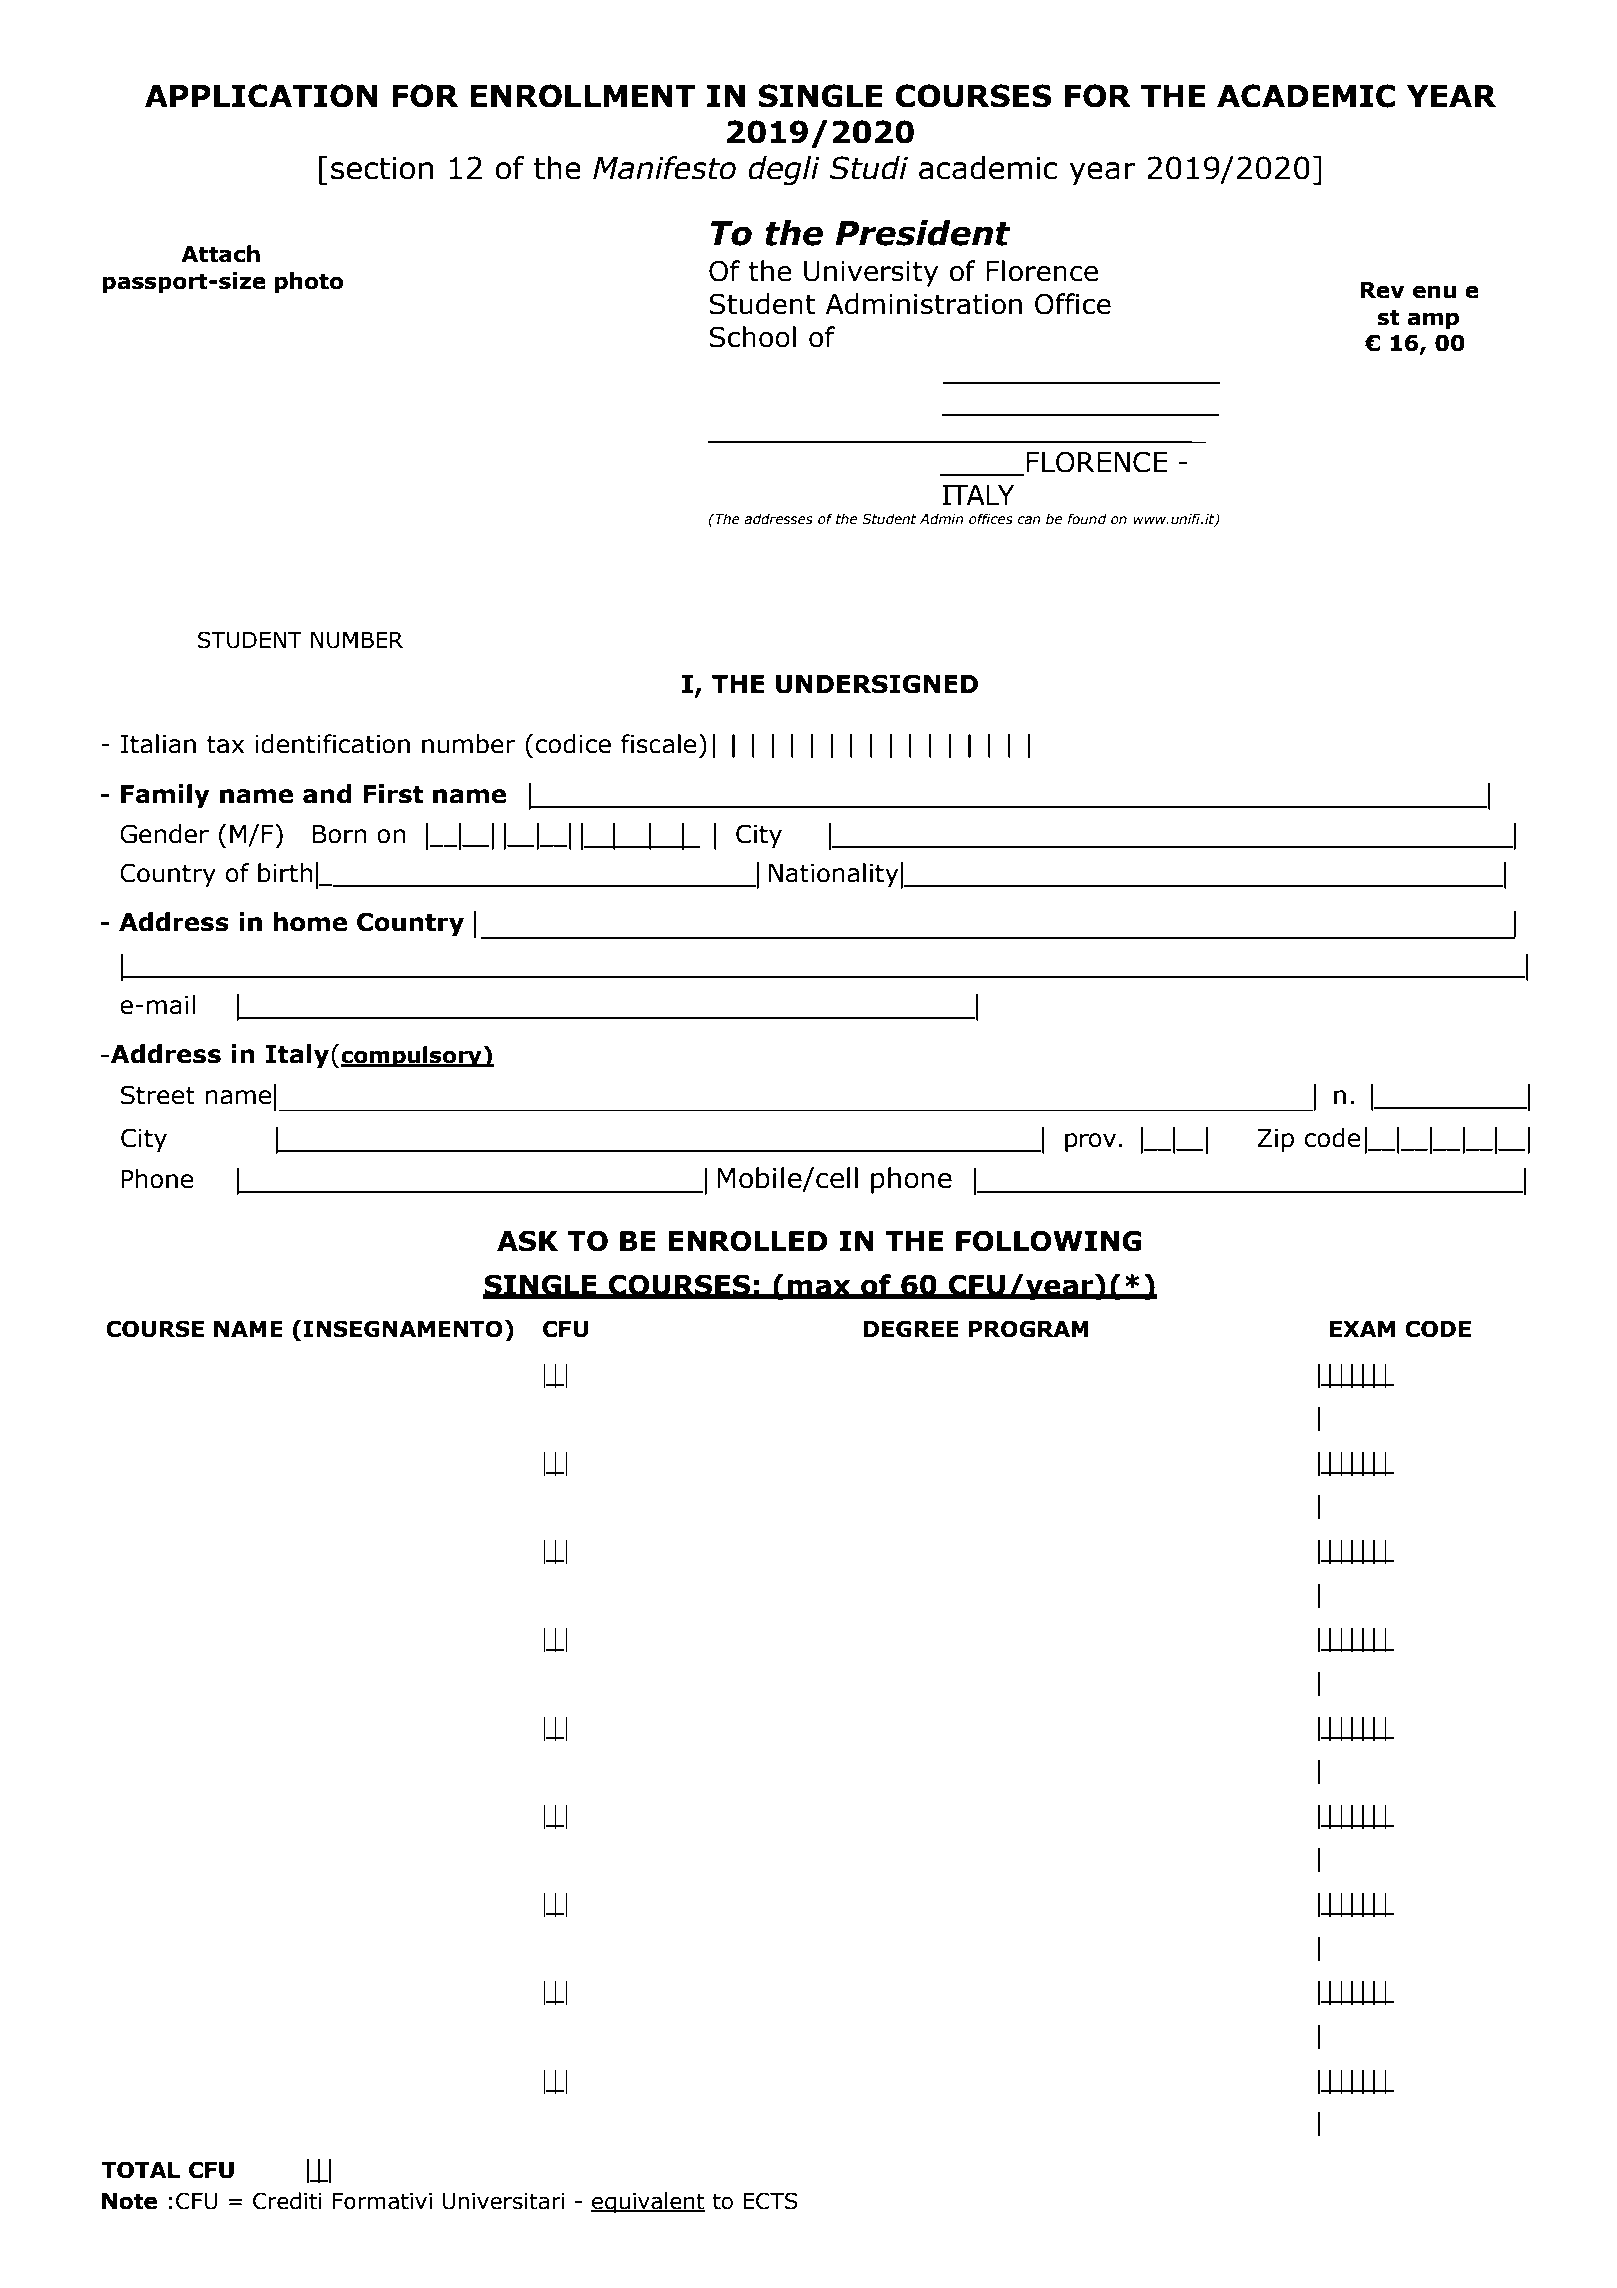 The image size is (1617, 2288). I want to click on degli, so click(784, 170).
